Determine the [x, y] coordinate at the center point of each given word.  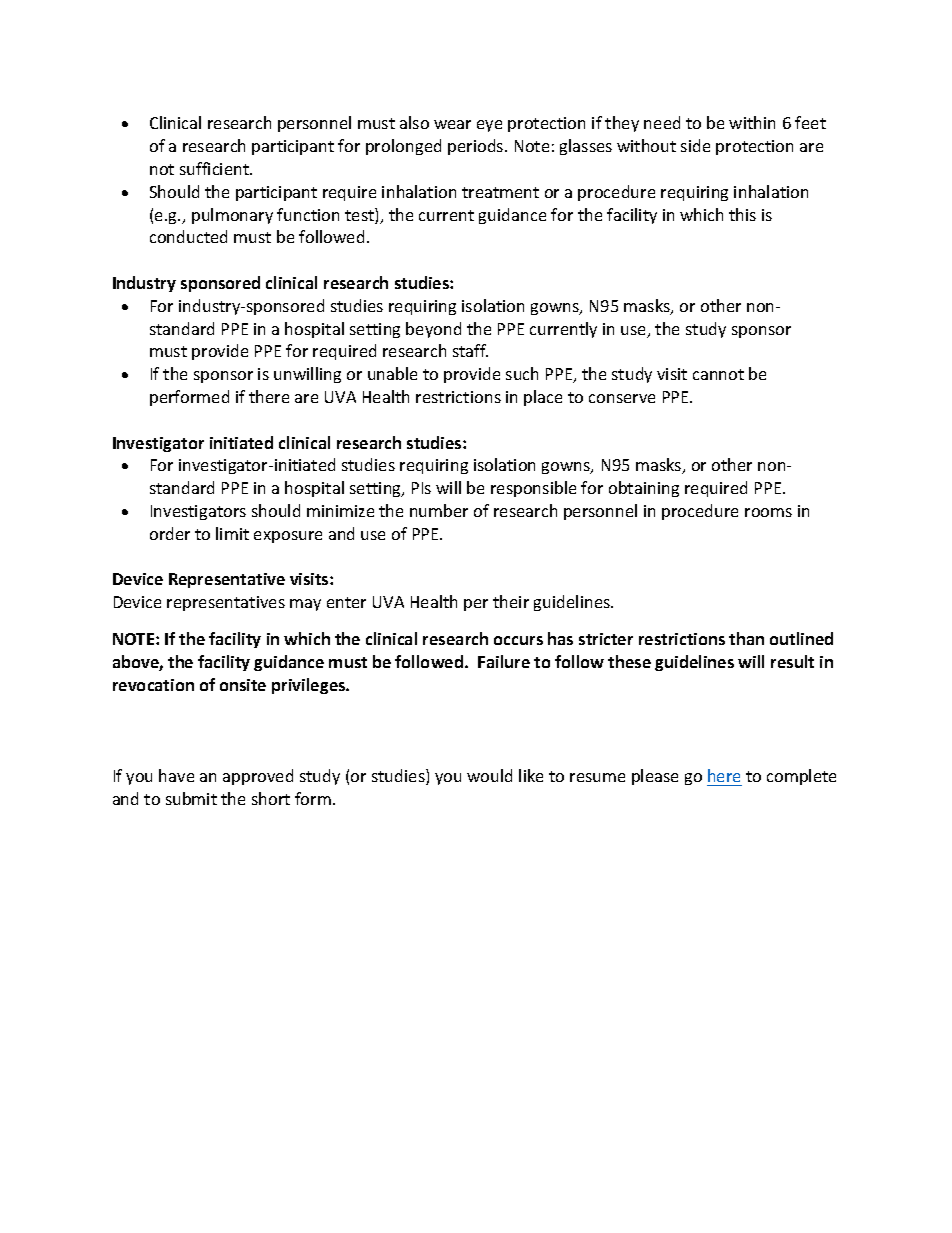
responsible [533, 489]
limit [232, 533]
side [695, 145]
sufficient [216, 168]
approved [258, 777]
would [489, 775]
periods [477, 147]
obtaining [644, 489]
